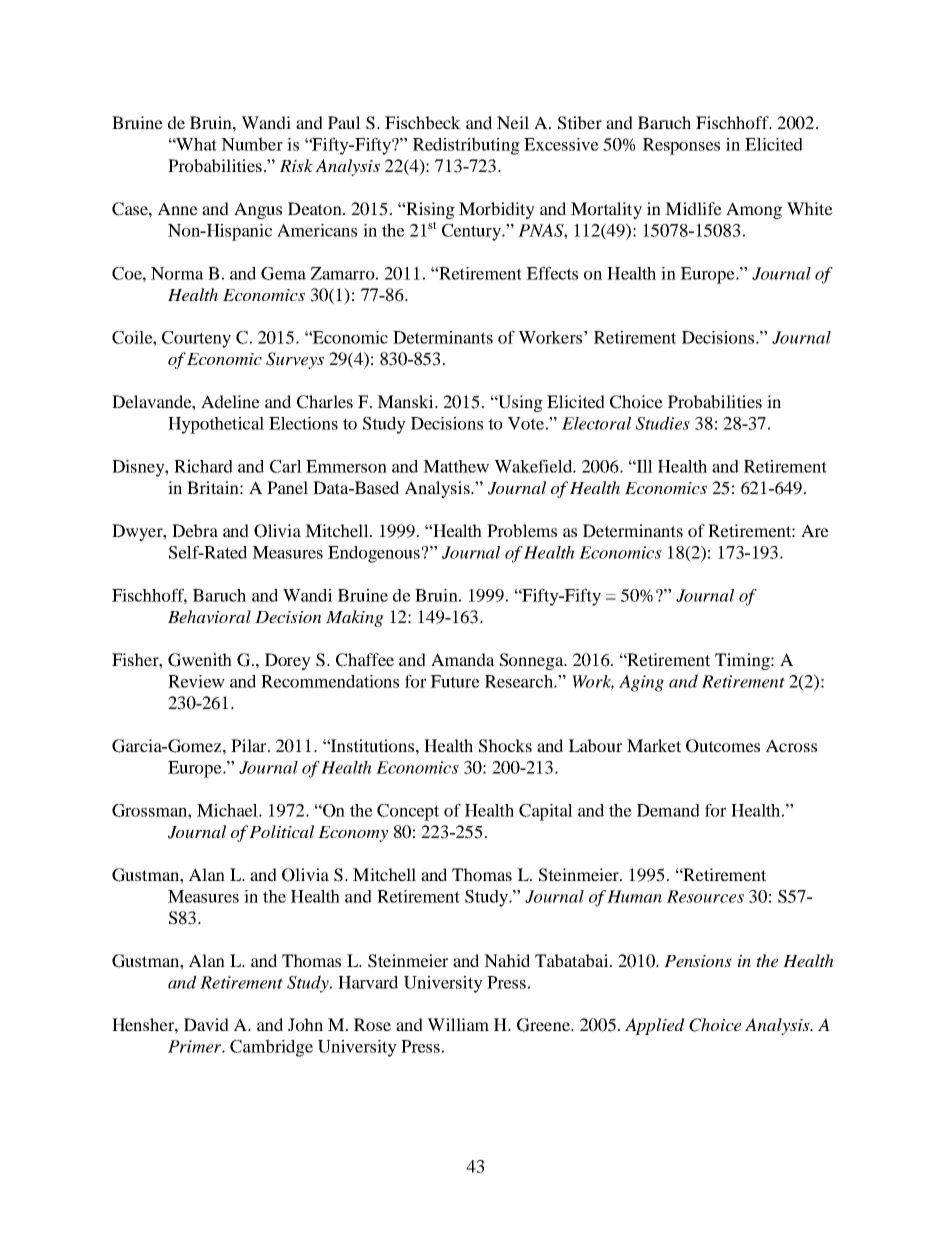  Describe the element at coordinates (252, 144) in the page. I see `Number` at that location.
